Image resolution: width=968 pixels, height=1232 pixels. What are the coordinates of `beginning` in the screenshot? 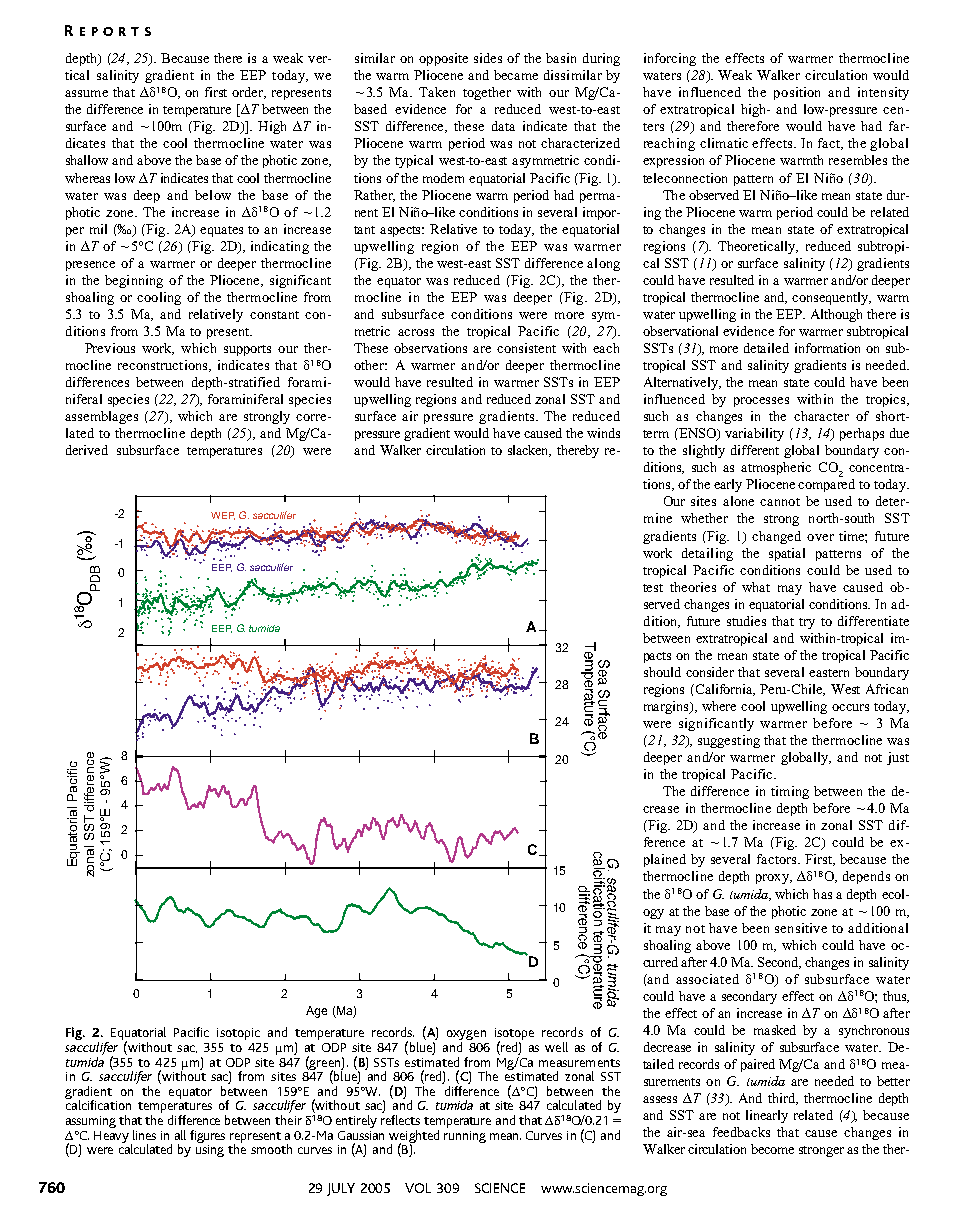 It's located at (134, 281).
